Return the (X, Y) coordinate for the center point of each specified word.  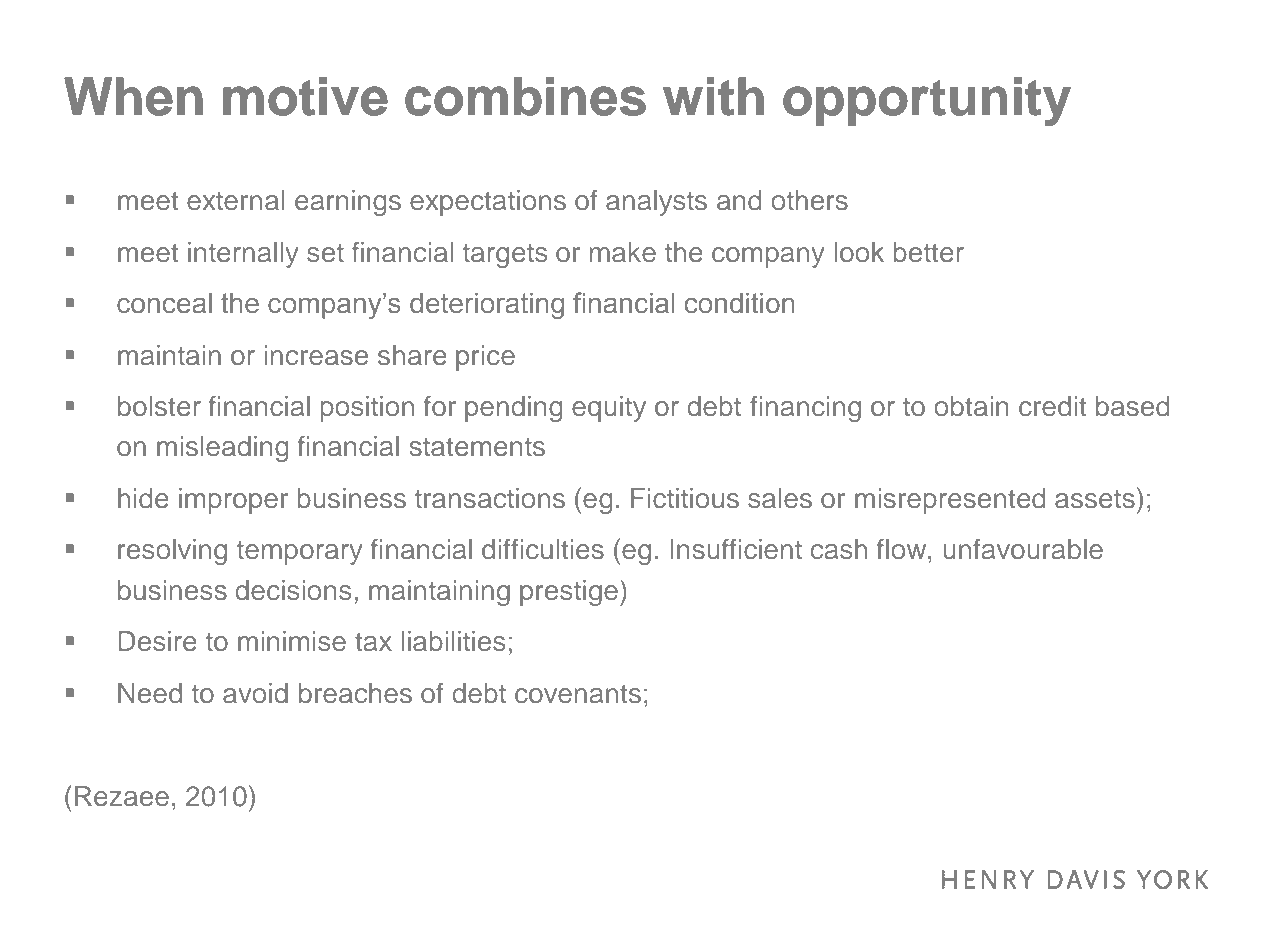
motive (305, 96)
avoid (255, 693)
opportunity (927, 102)
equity (609, 409)
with (713, 96)
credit (1052, 406)
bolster (159, 406)
